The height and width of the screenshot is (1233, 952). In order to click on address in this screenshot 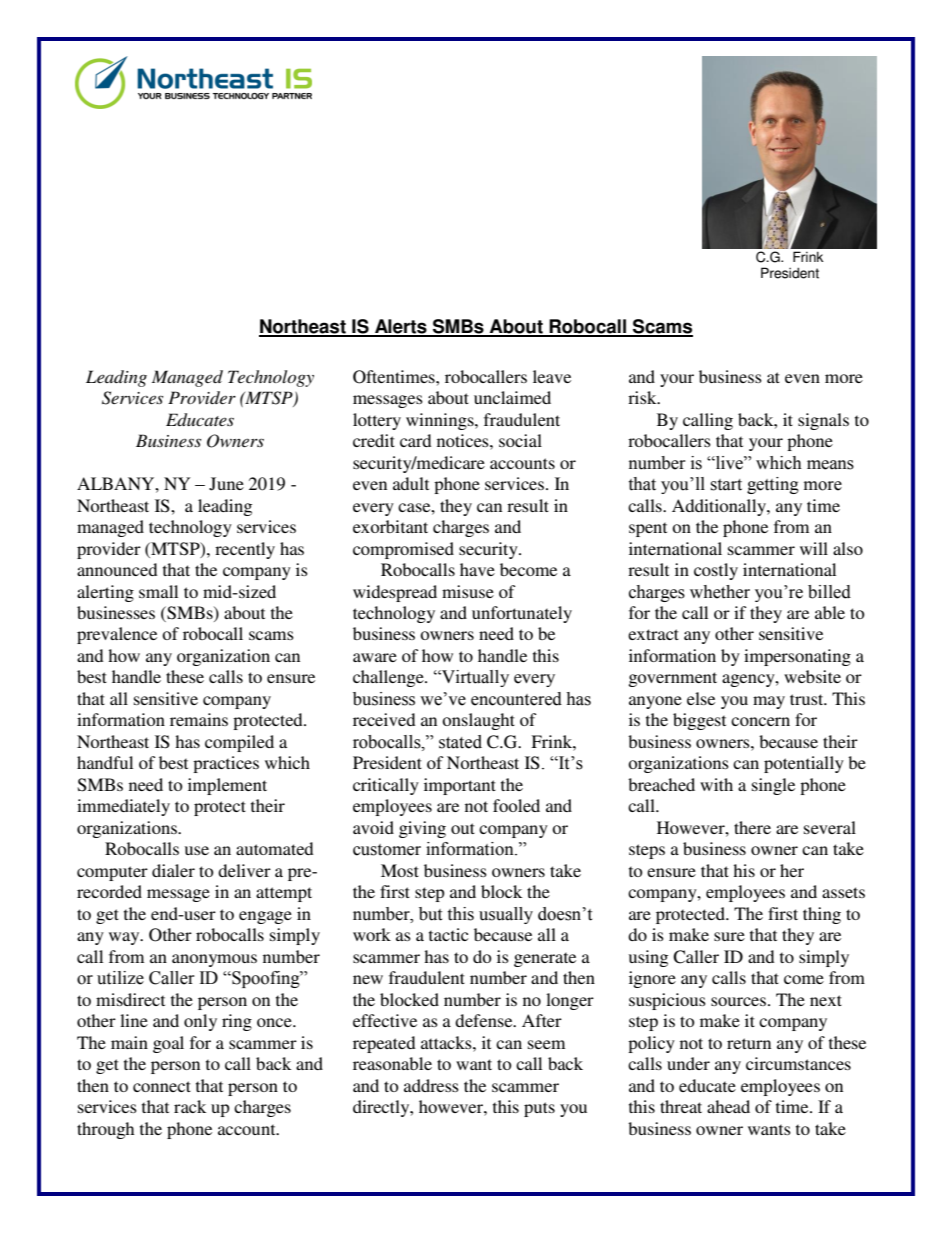, I will do `click(431, 1085)`.
